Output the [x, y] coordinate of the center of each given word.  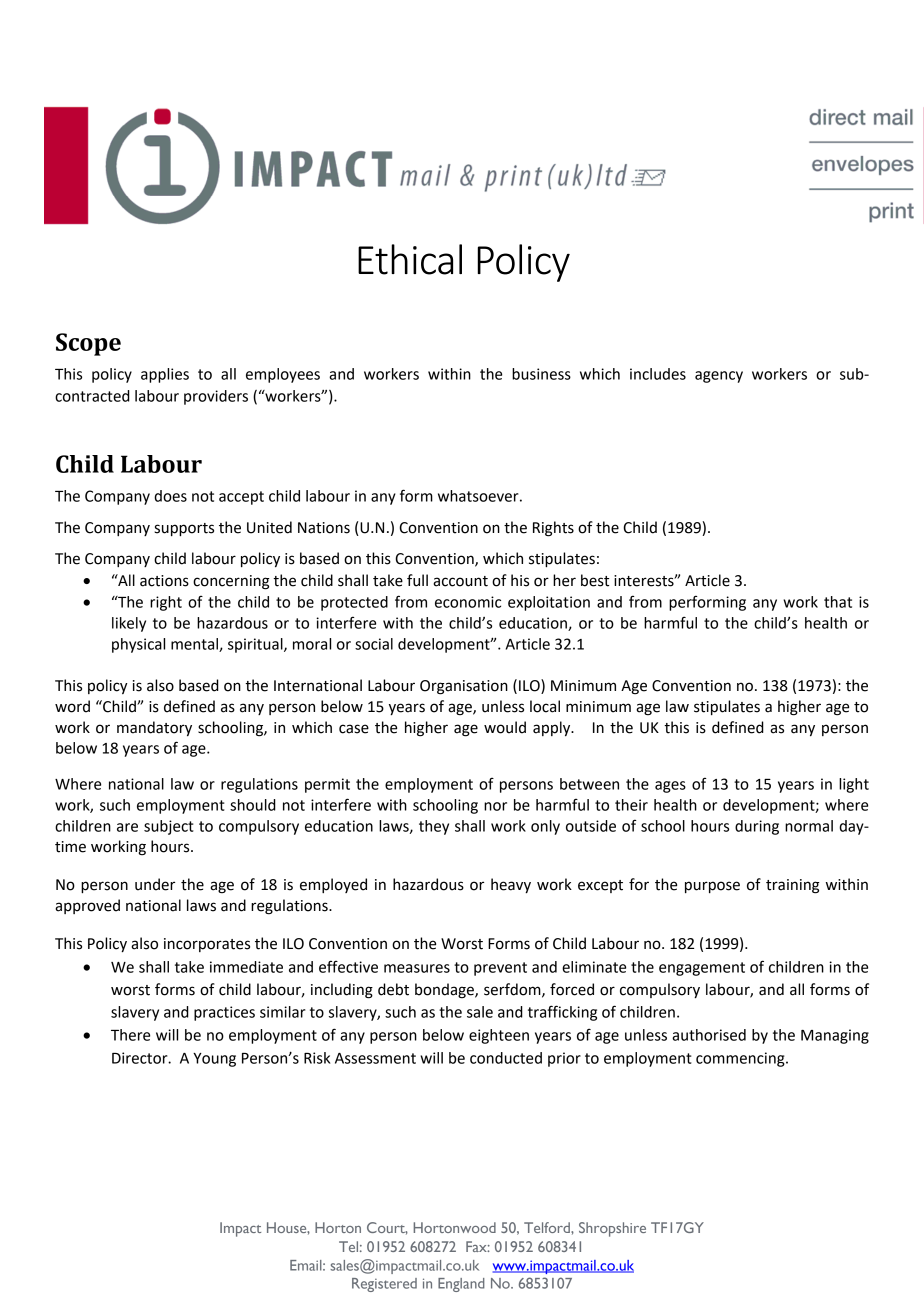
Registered [384, 1285]
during [757, 827]
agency [719, 377]
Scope [88, 344]
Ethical [410, 259]
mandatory [154, 728]
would [505, 727]
